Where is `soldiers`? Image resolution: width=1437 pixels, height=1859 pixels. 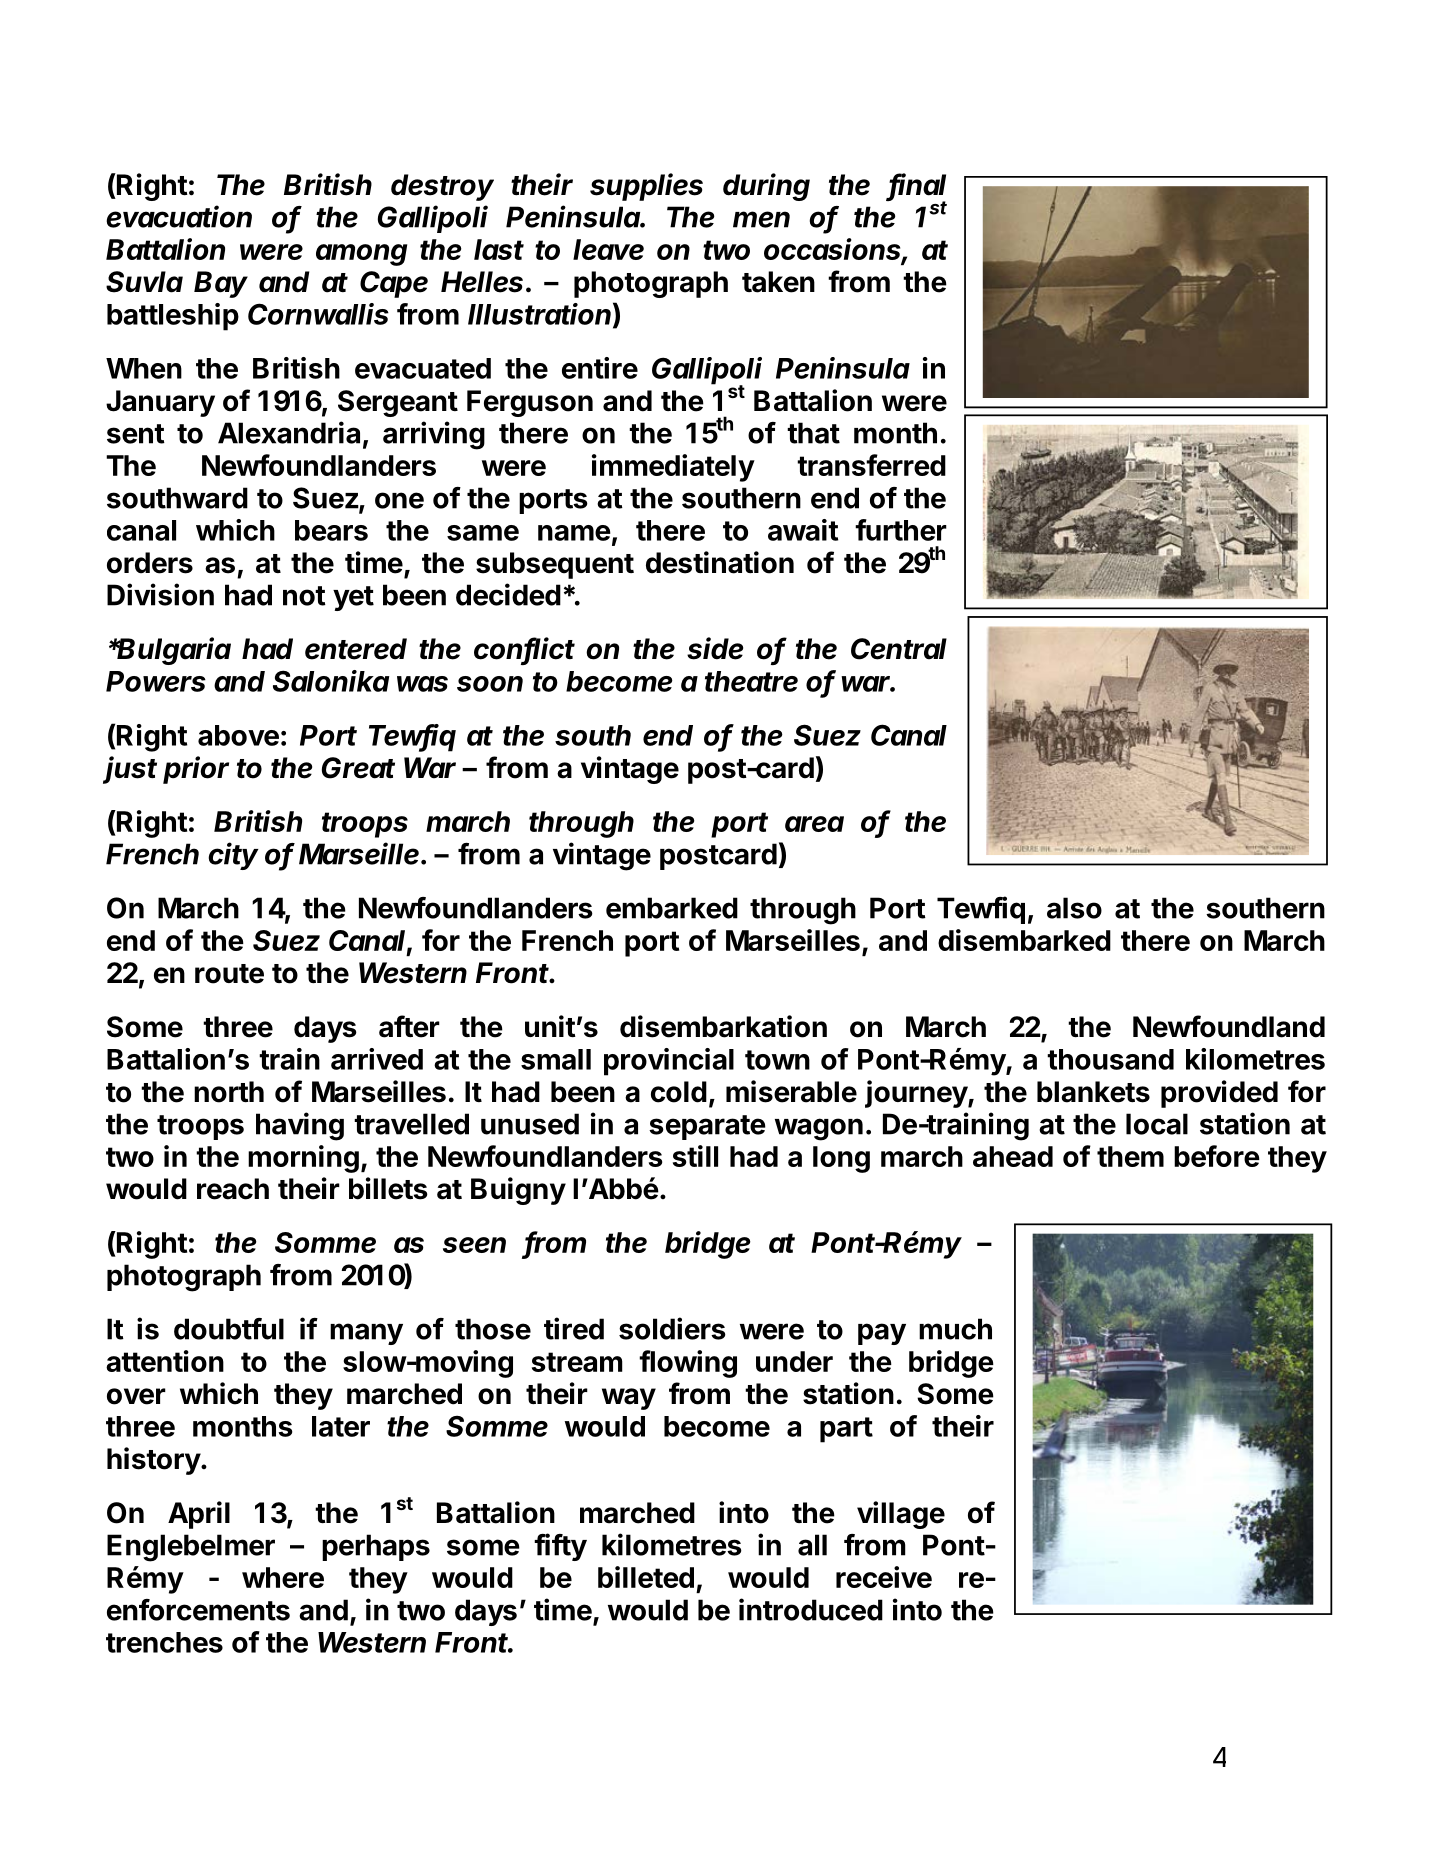 soldiers is located at coordinates (672, 1328).
